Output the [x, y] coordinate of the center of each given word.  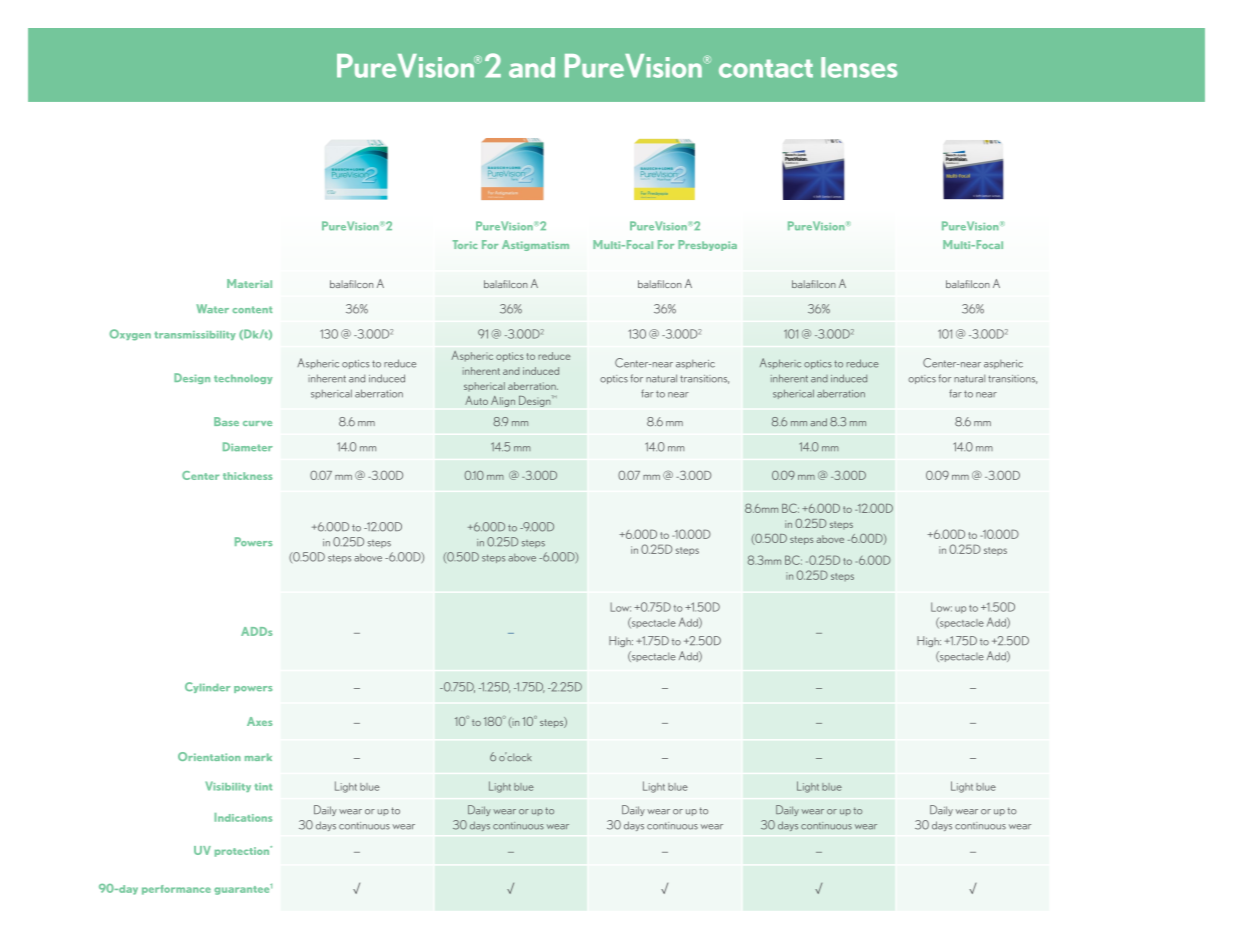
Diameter [248, 447]
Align [503, 401]
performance [176, 890]
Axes [260, 721]
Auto [476, 400]
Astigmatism [535, 245]
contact [766, 68]
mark [258, 757]
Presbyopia [707, 245]
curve [257, 423]
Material [249, 283]
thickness [248, 476]
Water [212, 308]
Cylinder [208, 687]
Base [226, 421]
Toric [465, 244]
